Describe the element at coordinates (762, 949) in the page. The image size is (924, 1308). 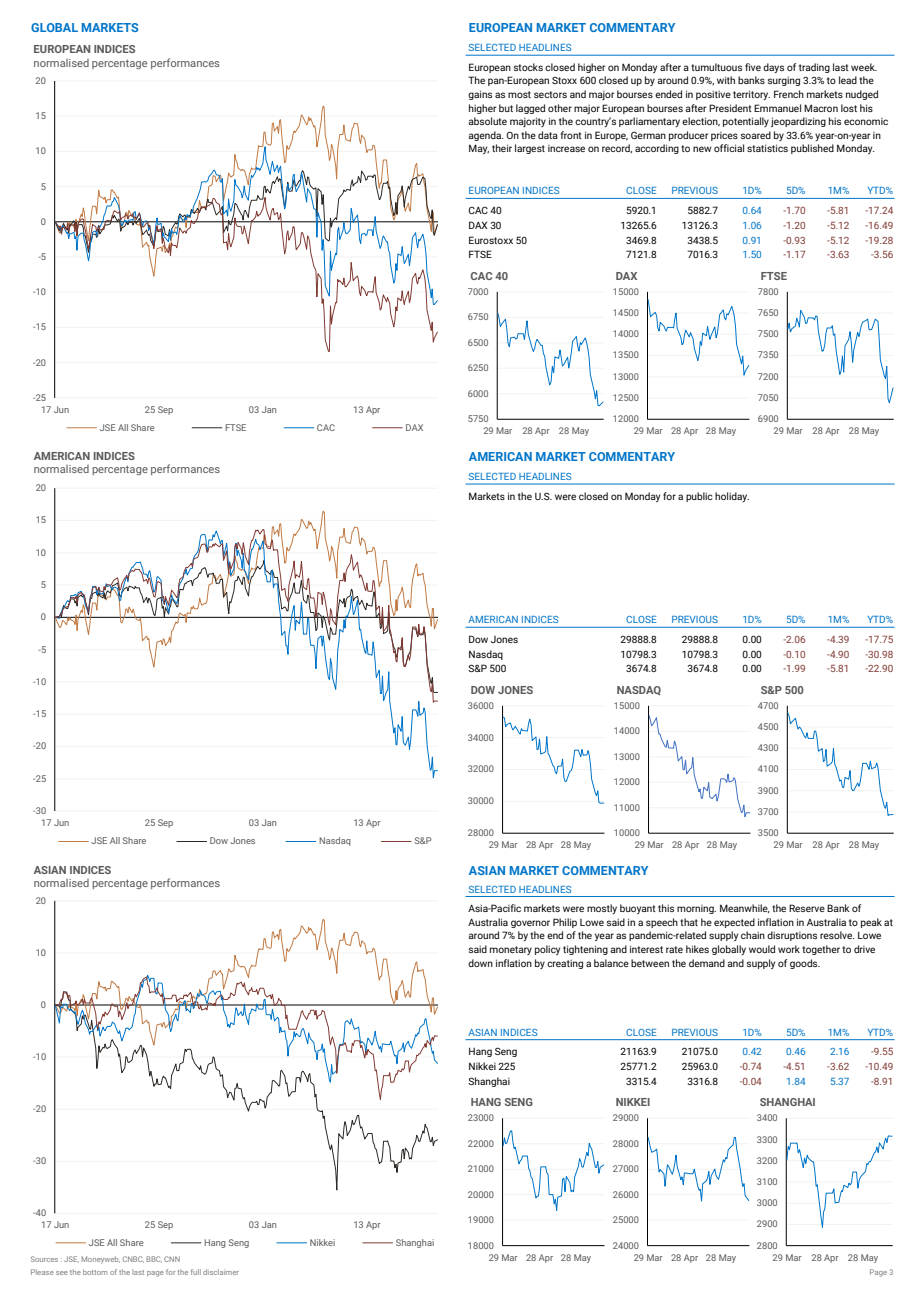
I see `would` at that location.
